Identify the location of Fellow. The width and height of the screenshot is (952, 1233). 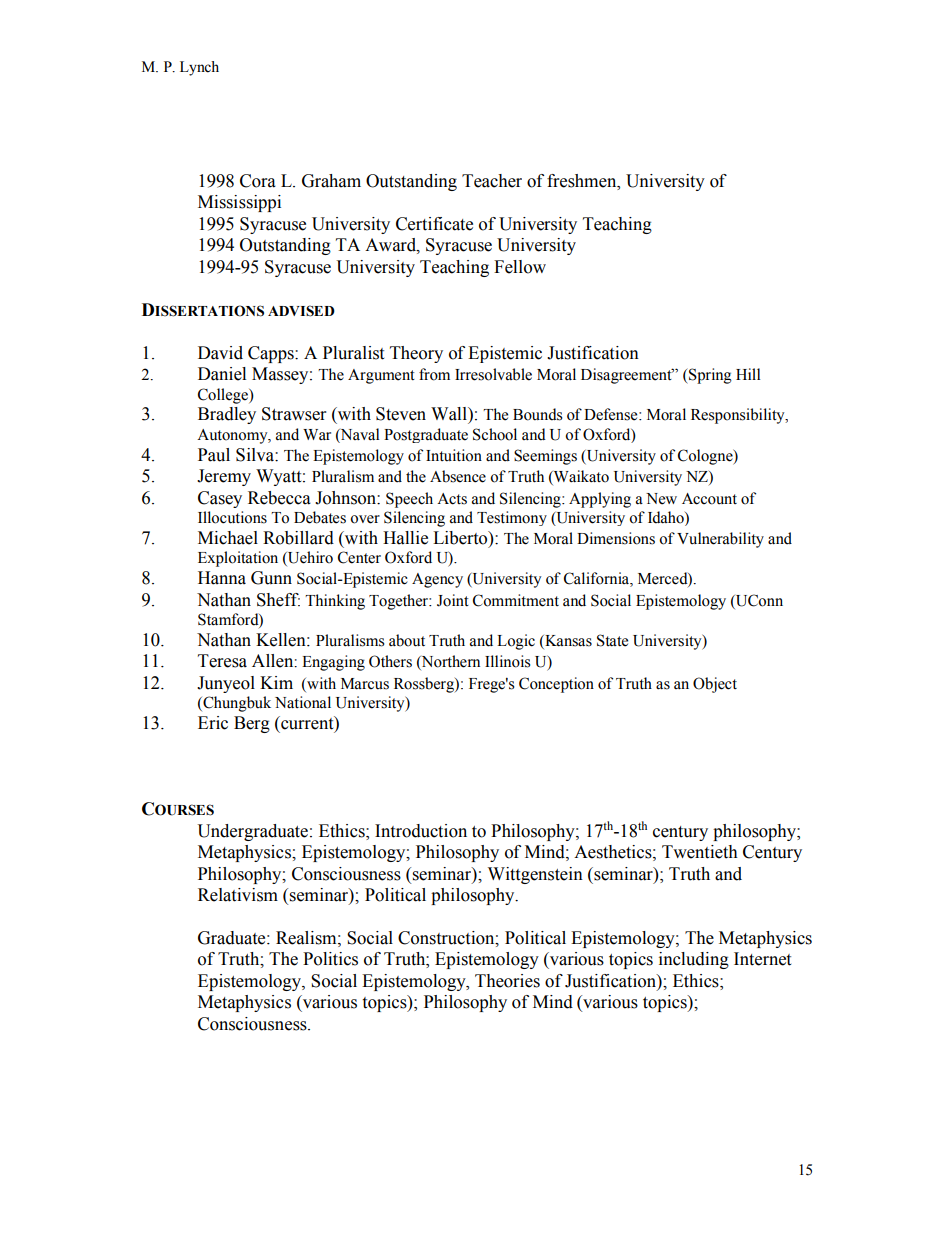
(520, 267).
